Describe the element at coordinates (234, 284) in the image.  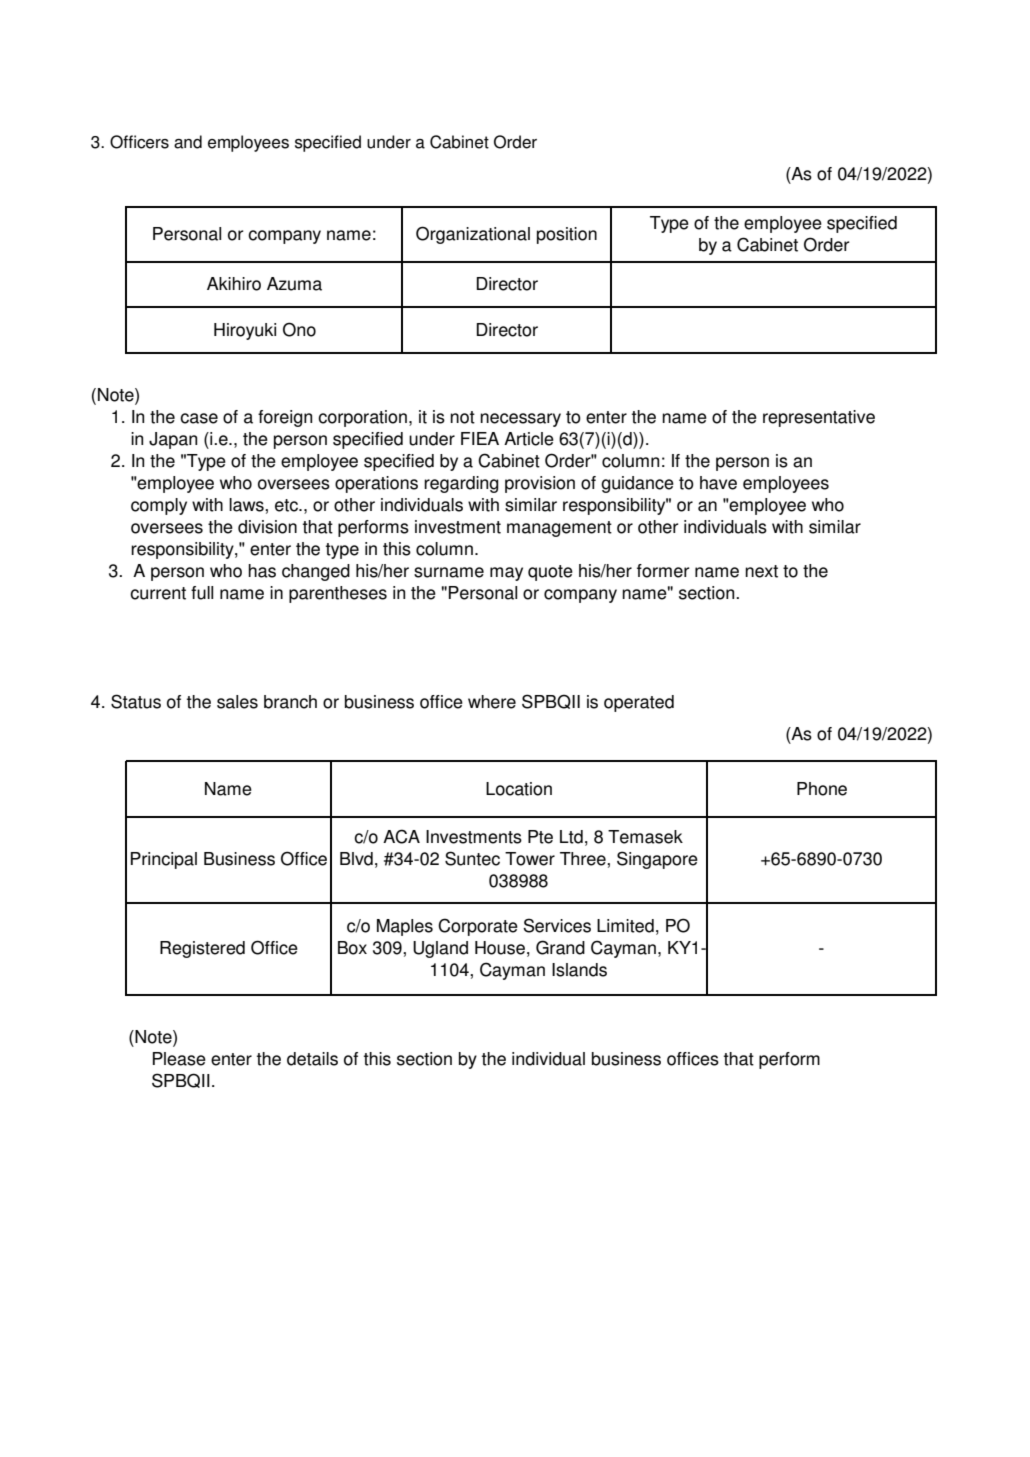
I see `Akihiro` at that location.
